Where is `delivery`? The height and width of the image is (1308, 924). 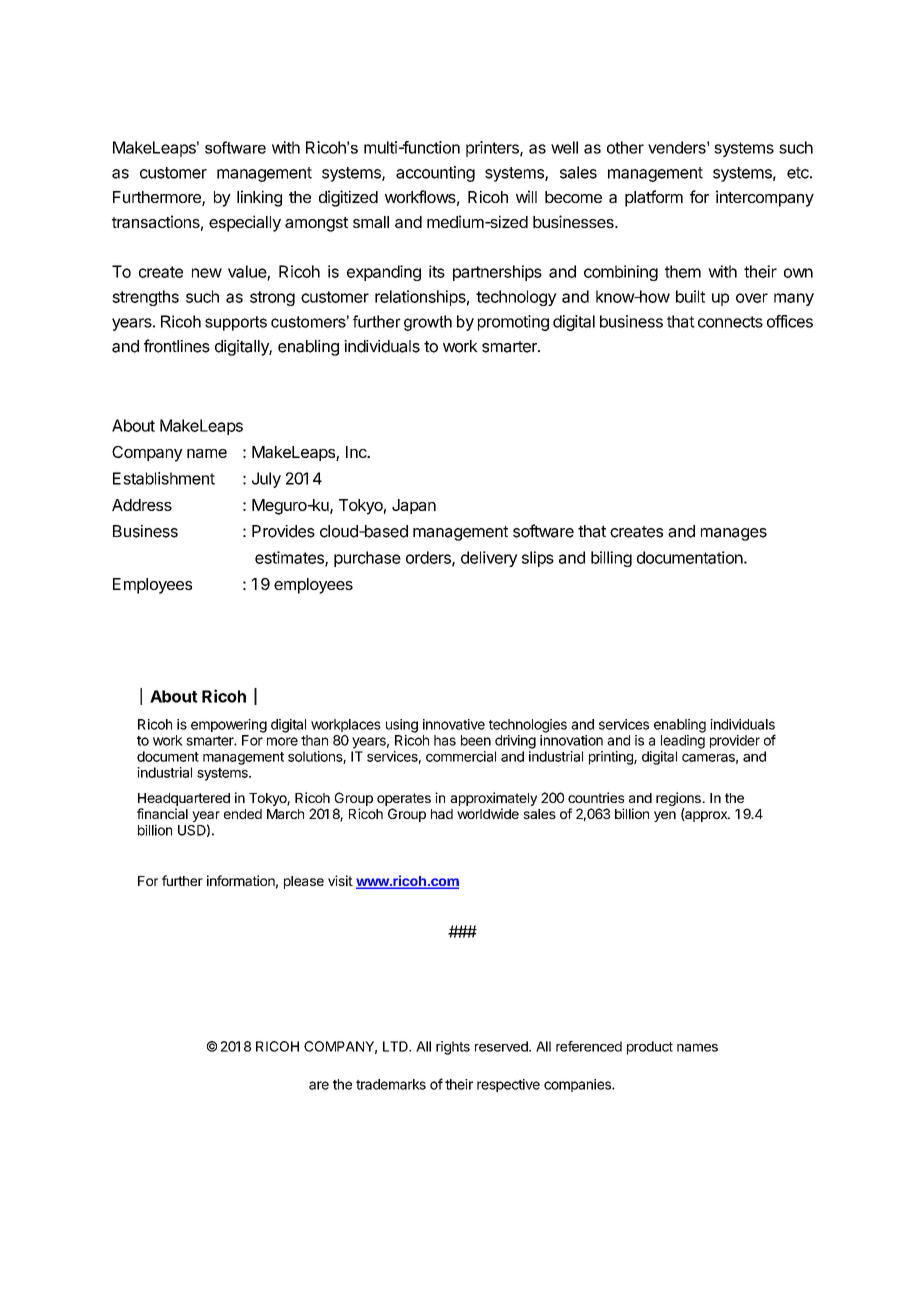
delivery is located at coordinates (489, 559).
